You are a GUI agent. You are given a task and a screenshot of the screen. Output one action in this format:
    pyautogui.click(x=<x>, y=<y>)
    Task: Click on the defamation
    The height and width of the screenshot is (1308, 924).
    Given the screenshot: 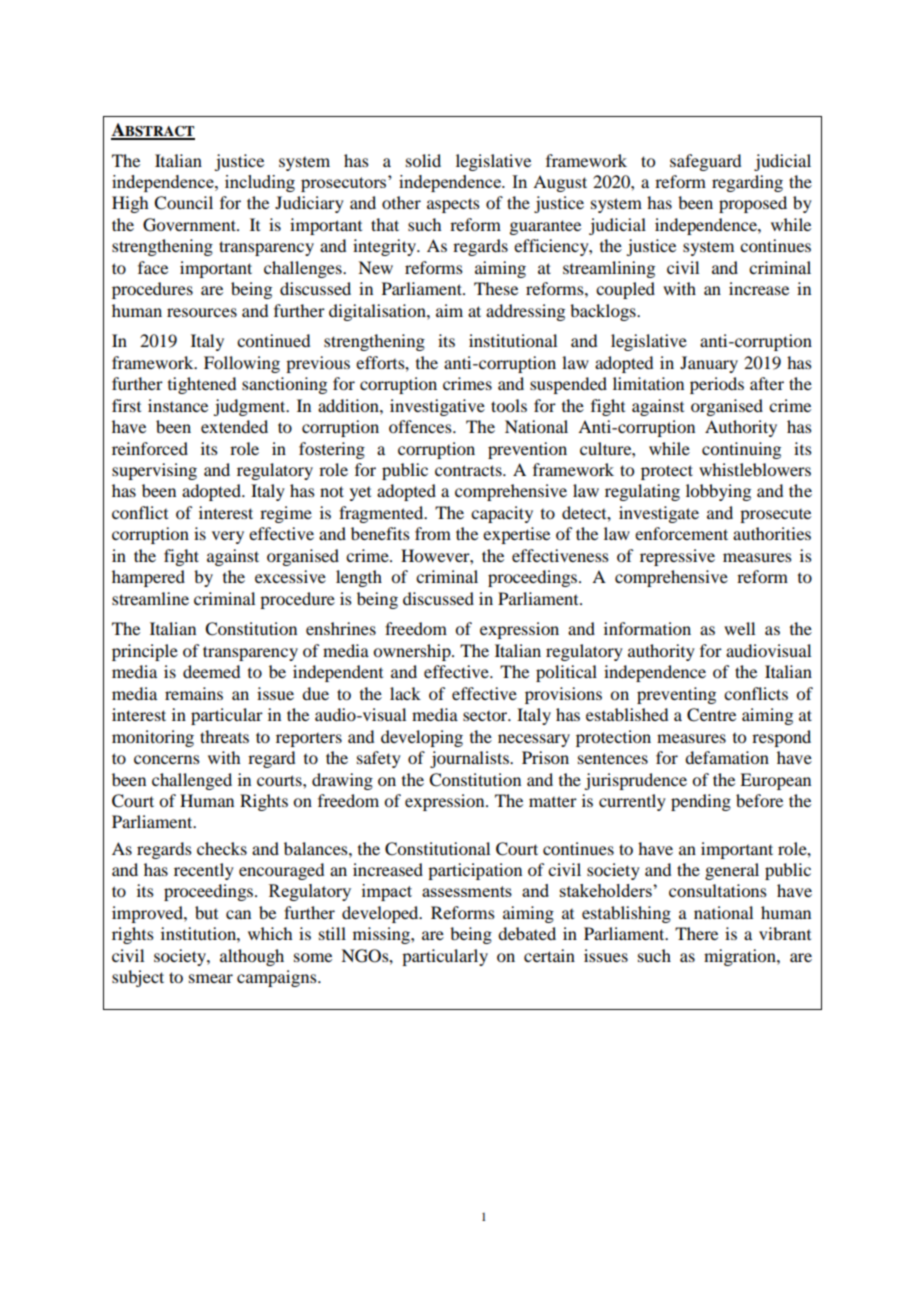 What is the action you would take?
    pyautogui.click(x=727, y=757)
